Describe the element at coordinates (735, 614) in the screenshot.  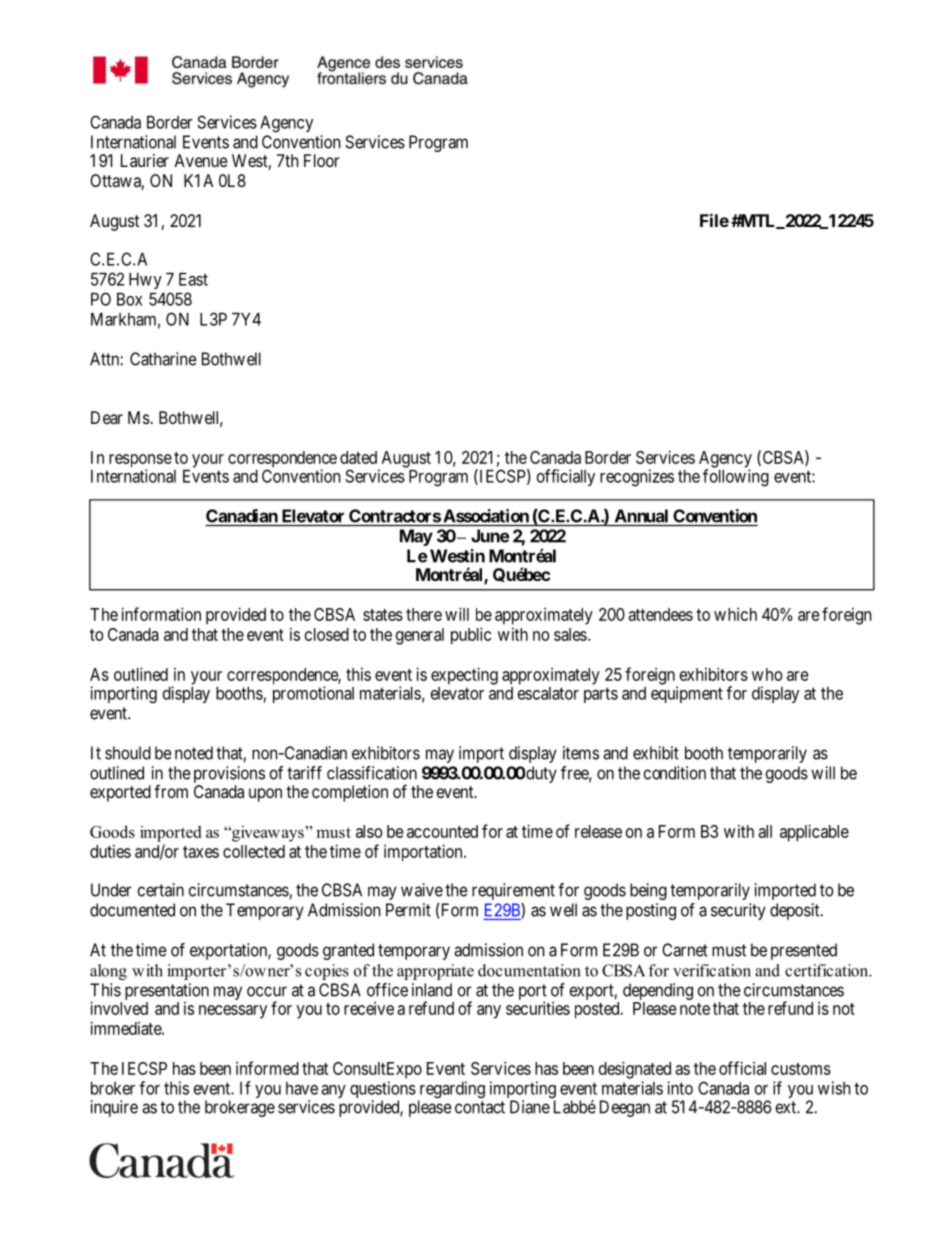
I see `which` at that location.
